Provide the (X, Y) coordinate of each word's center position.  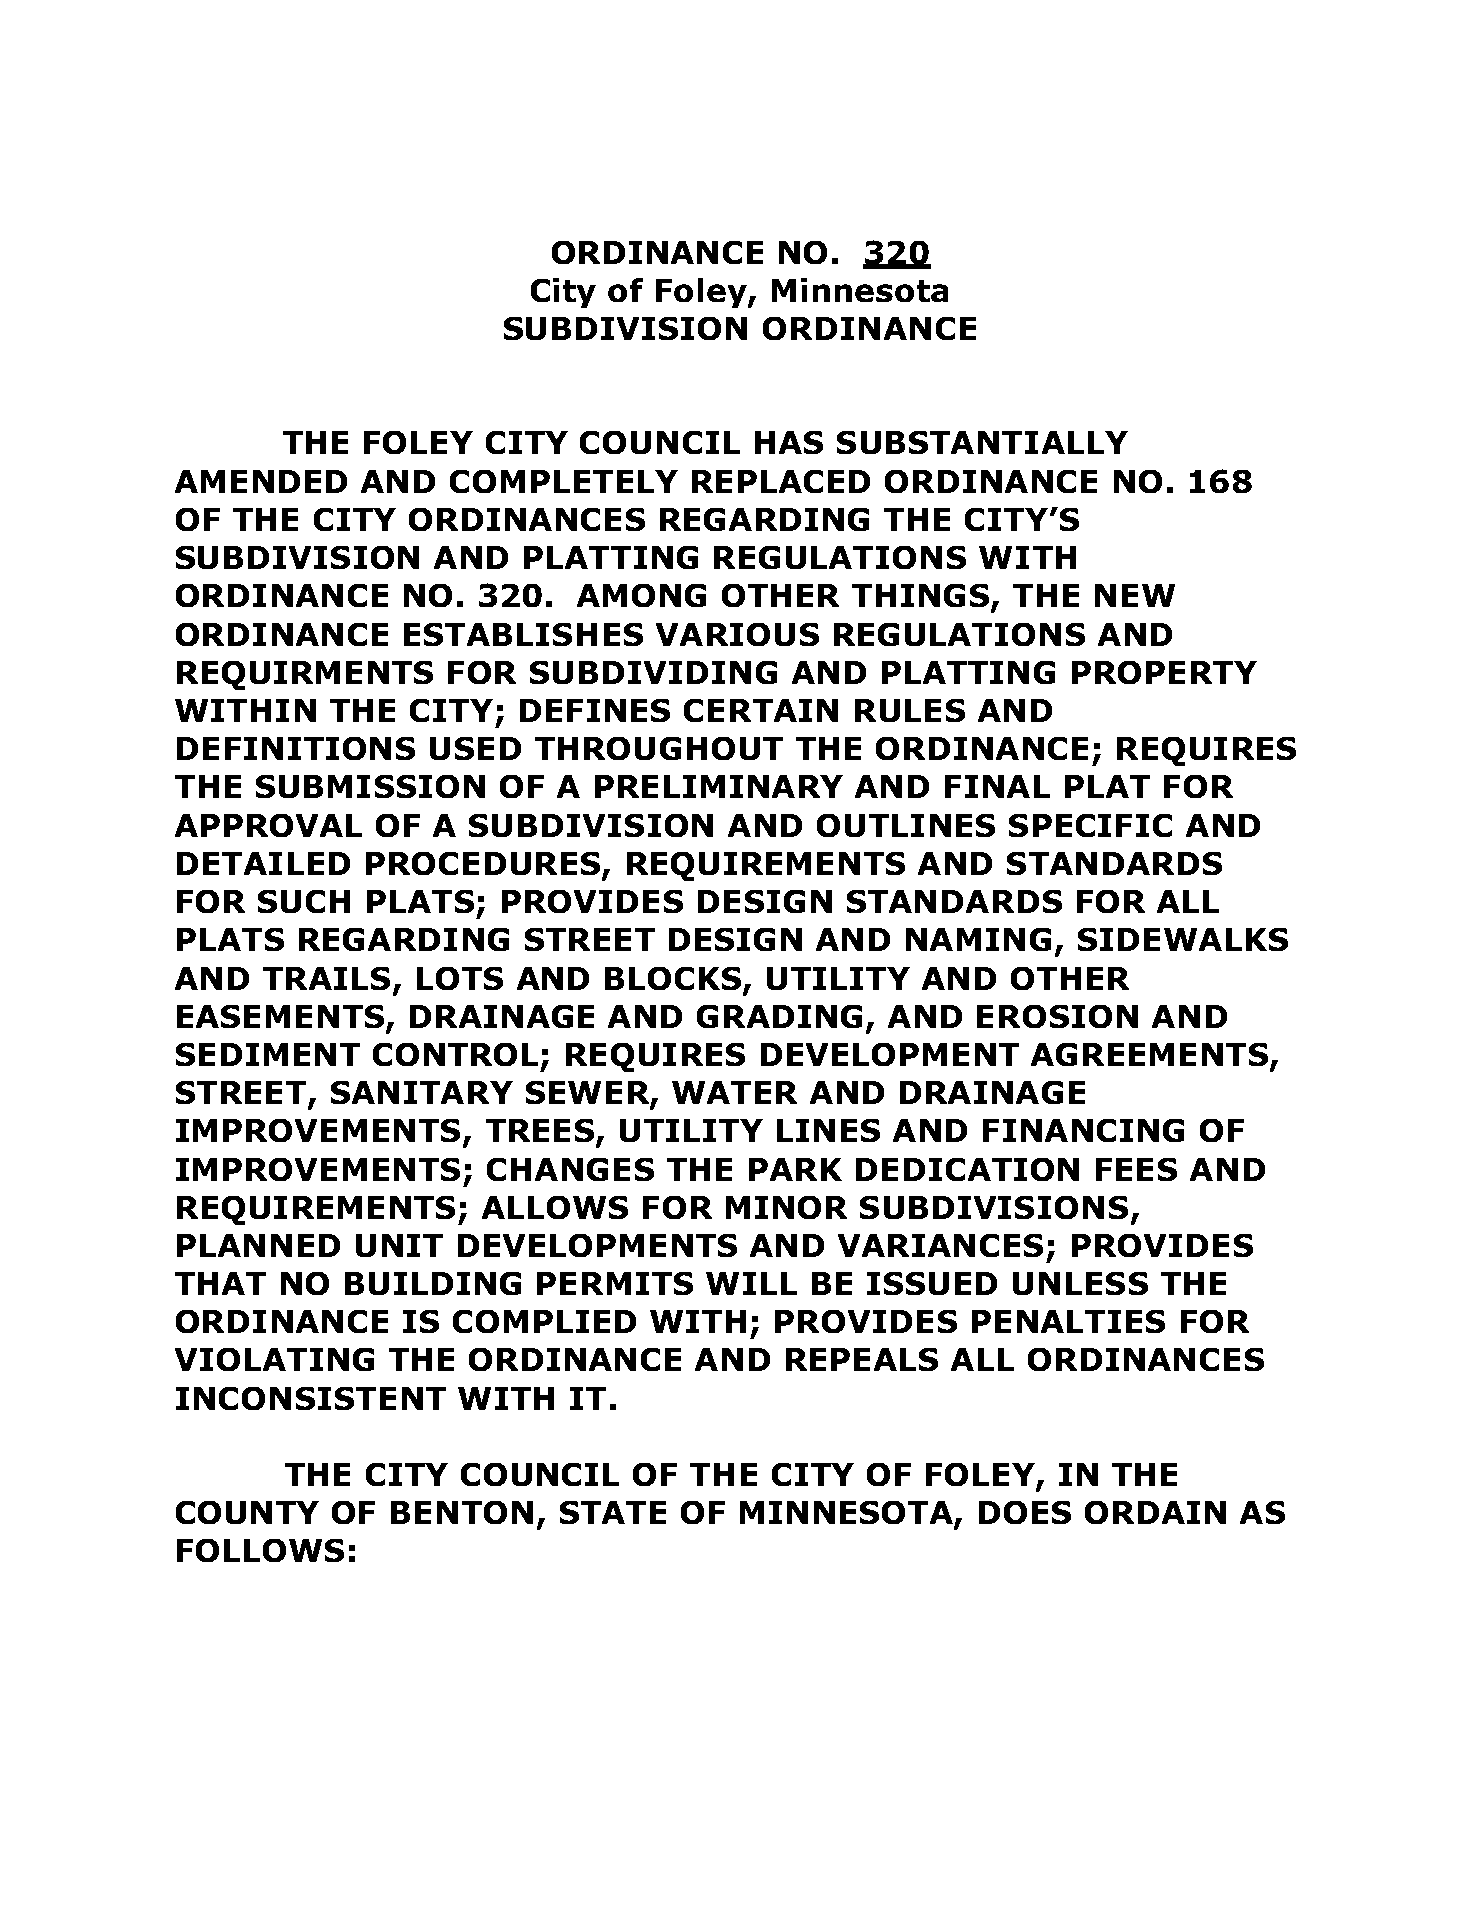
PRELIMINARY (719, 786)
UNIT (399, 1245)
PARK (795, 1169)
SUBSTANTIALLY (982, 442)
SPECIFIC (1090, 825)
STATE (613, 1512)
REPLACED (781, 481)
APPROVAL (268, 825)
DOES (1025, 1512)
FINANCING (1083, 1130)
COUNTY (247, 1512)
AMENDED (261, 481)
